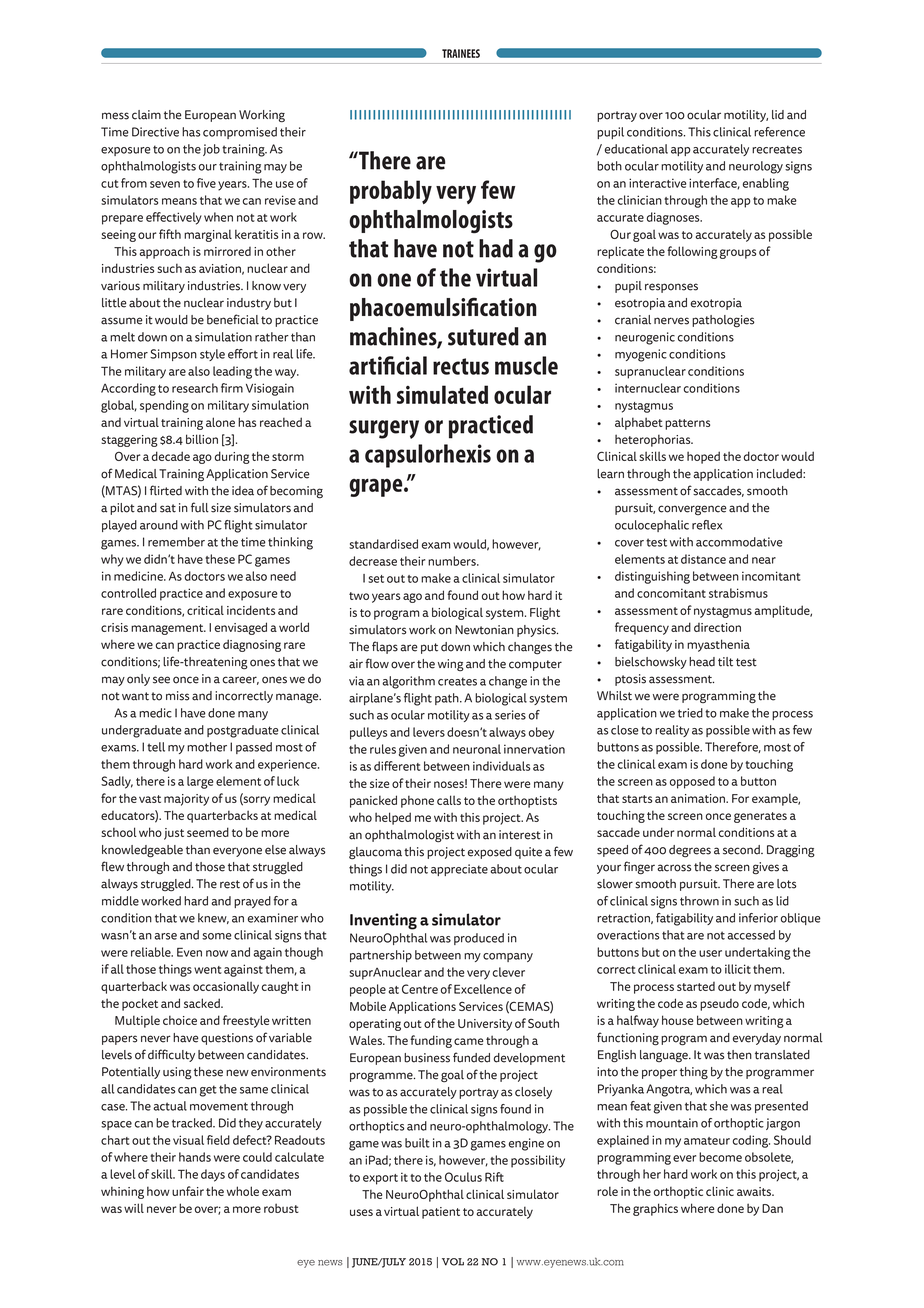  What do you see at coordinates (195, 388) in the screenshot?
I see `research` at bounding box center [195, 388].
